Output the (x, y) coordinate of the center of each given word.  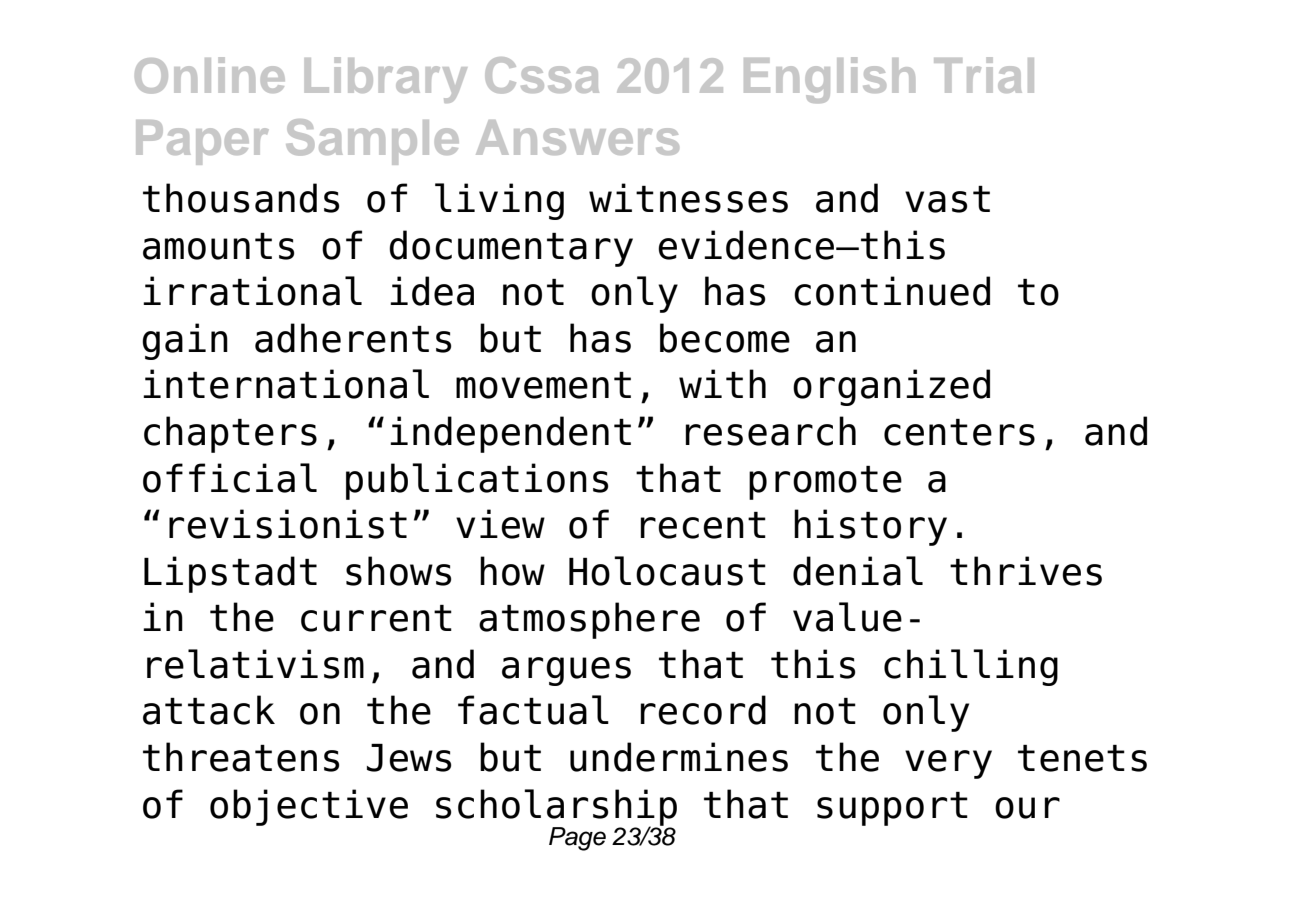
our (1027, 808)
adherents (353, 338)
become (725, 338)
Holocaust (667, 571)
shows (398, 571)
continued (892, 291)
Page (577, 839)
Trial (984, 75)
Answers (577, 137)
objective (309, 807)
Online (210, 75)
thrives (1026, 571)
